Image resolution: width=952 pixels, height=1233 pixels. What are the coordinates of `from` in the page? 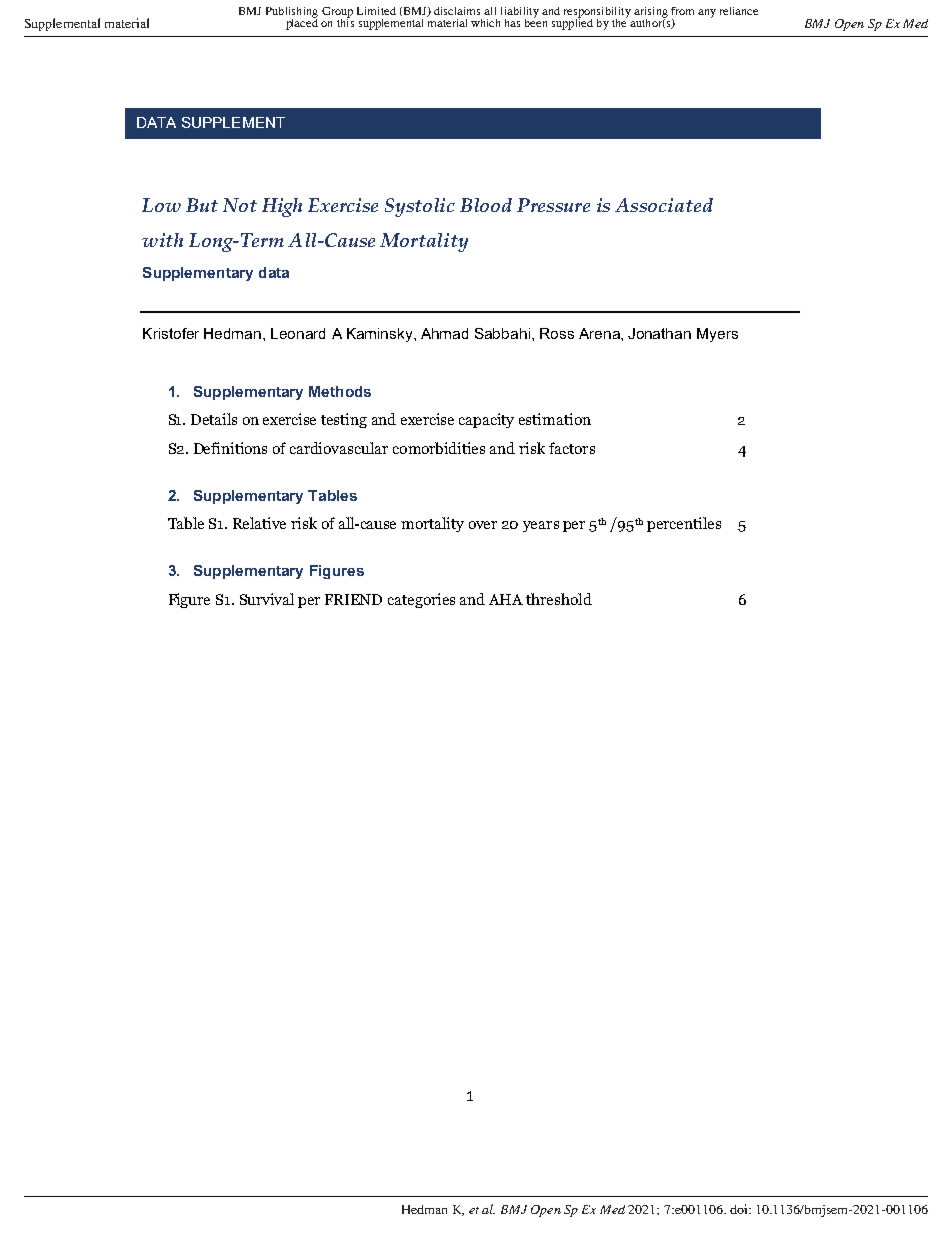 It's located at (682, 11).
